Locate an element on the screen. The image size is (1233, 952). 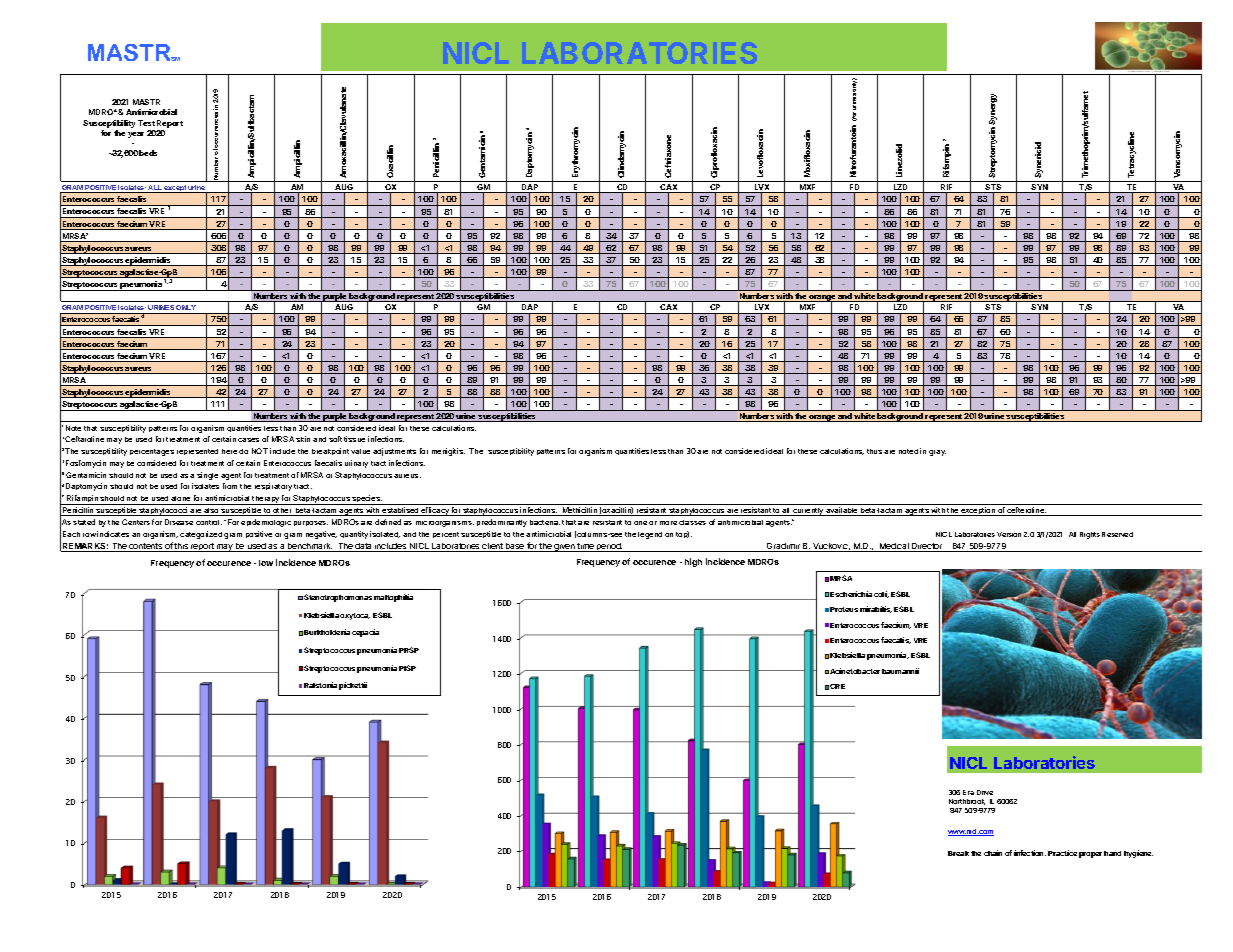
cases is located at coordinates (248, 440).
